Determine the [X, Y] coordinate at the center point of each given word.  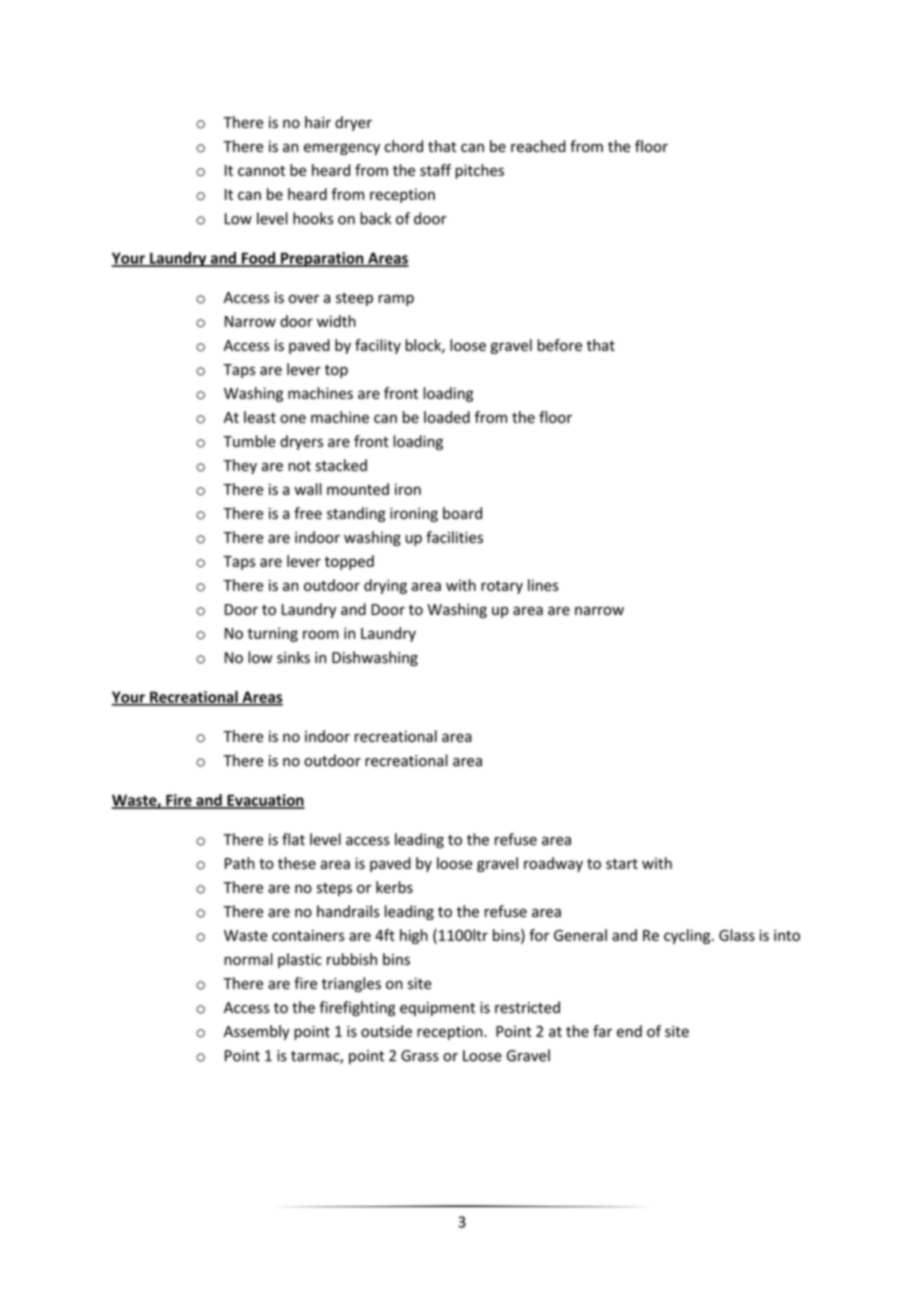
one [293, 418]
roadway [553, 864]
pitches [479, 171]
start [622, 864]
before [560, 345]
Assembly [256, 1032]
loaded [447, 417]
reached [538, 146]
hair [318, 122]
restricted [527, 1007]
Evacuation [265, 801]
